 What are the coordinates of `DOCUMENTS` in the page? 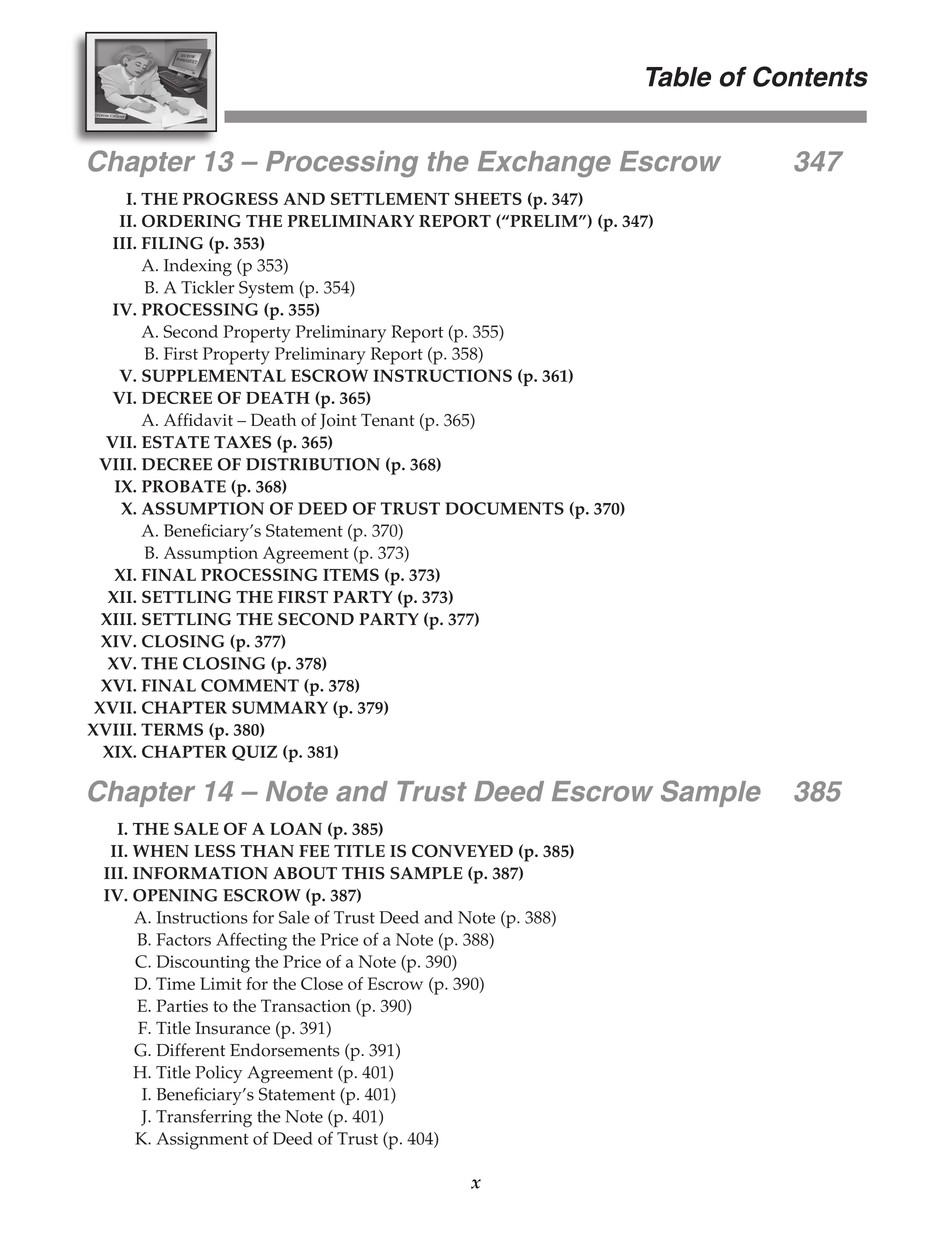 It's located at (504, 508).
